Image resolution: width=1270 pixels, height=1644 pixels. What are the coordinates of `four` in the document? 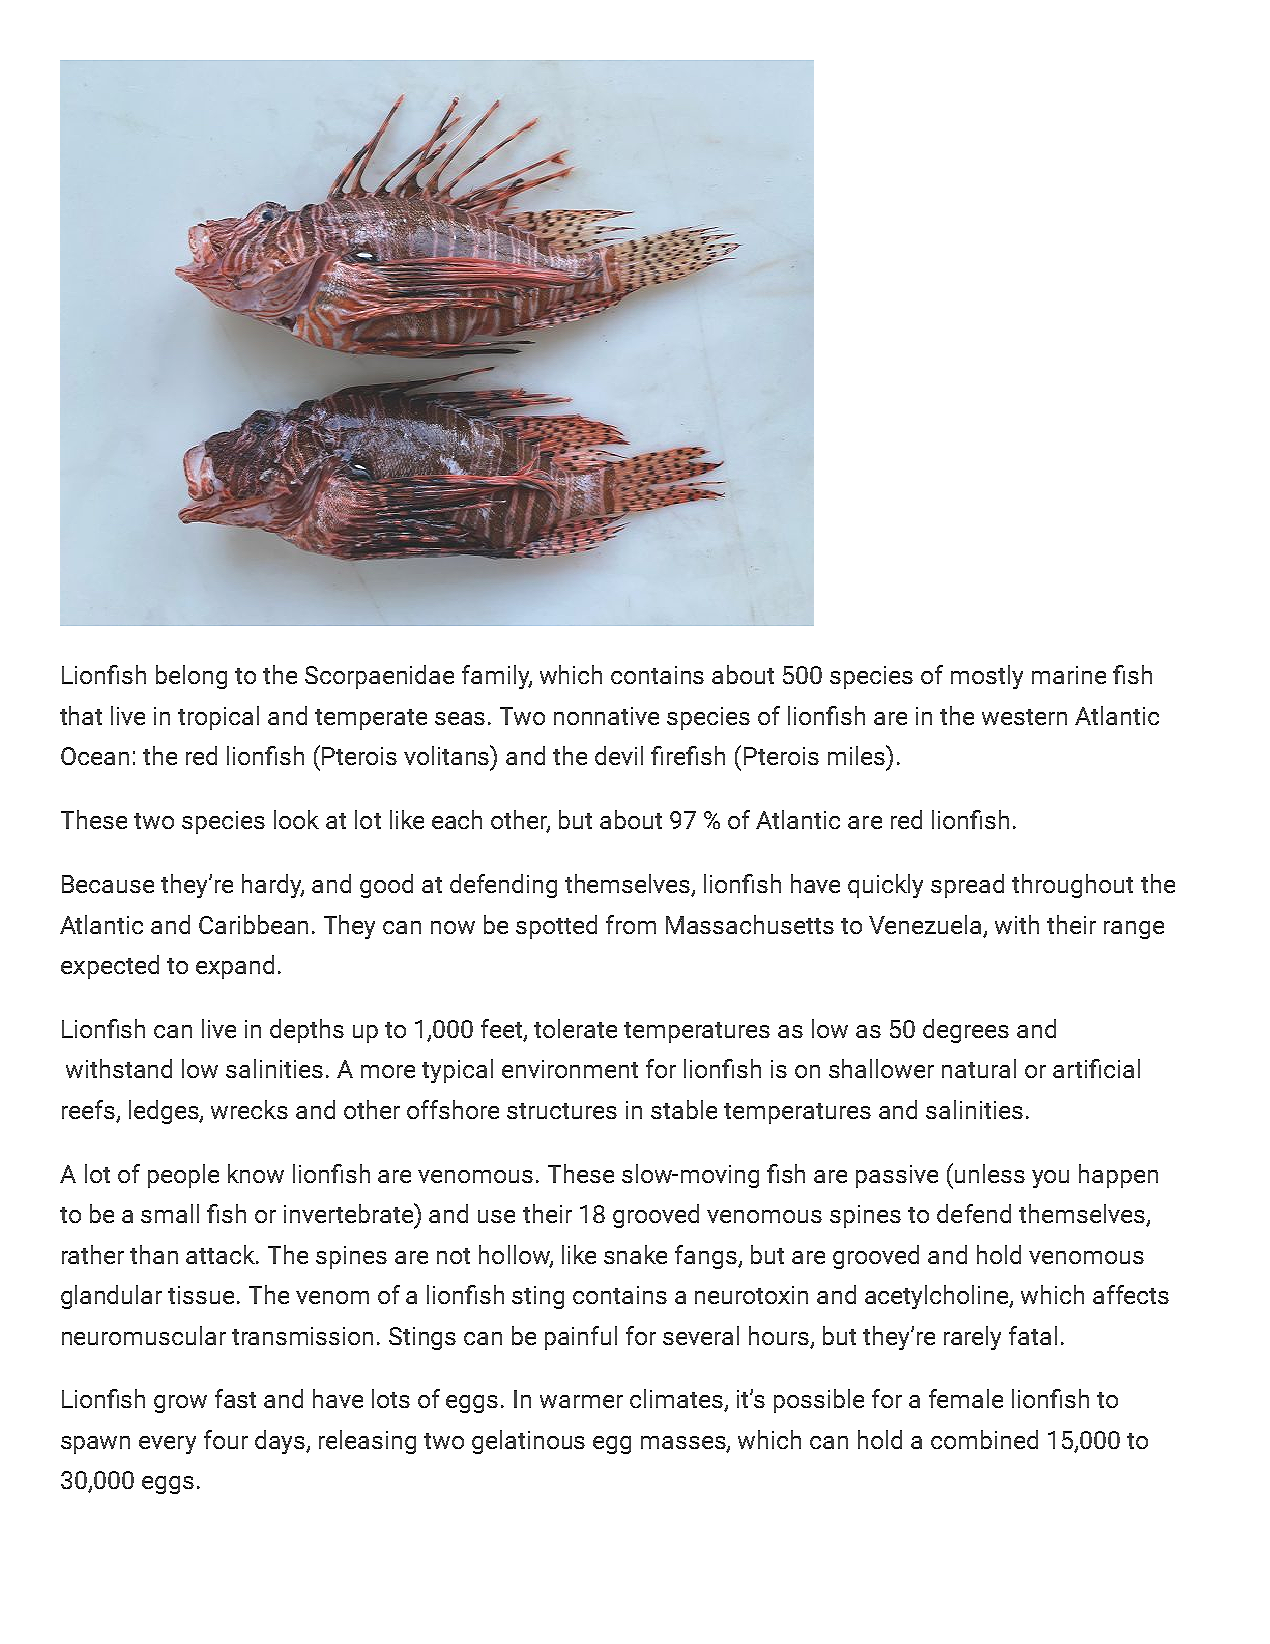 It's located at (226, 1439).
